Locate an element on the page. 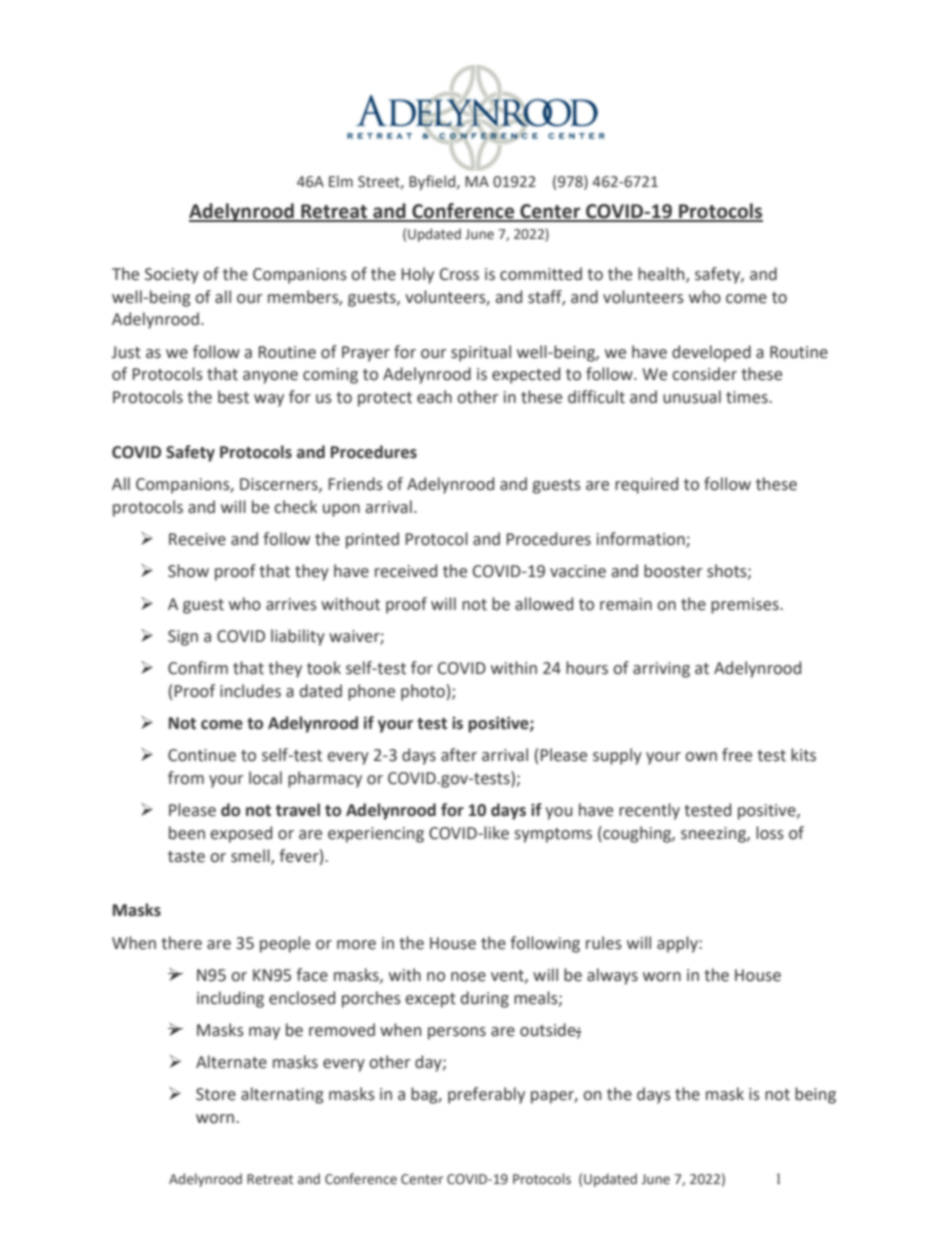  premises is located at coordinates (746, 606).
